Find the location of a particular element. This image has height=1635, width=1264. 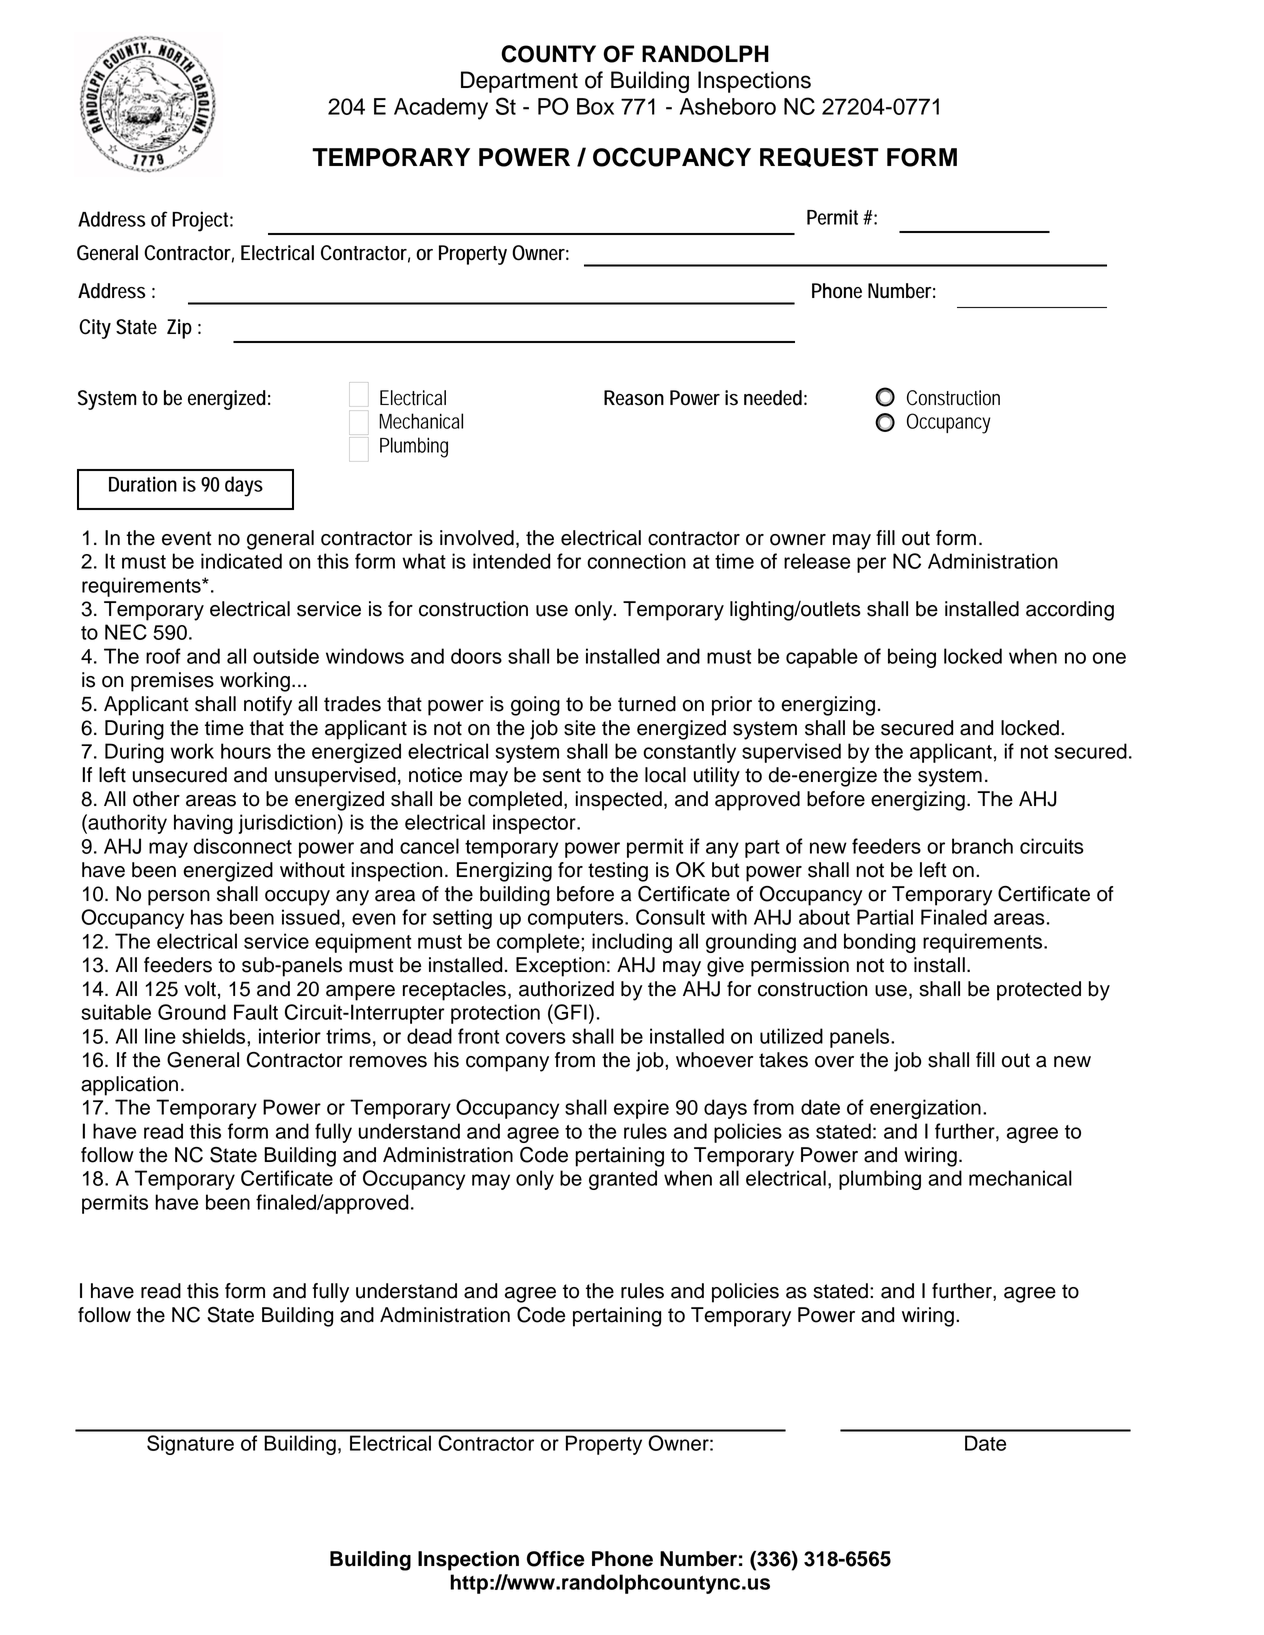

Box is located at coordinates (595, 106).
